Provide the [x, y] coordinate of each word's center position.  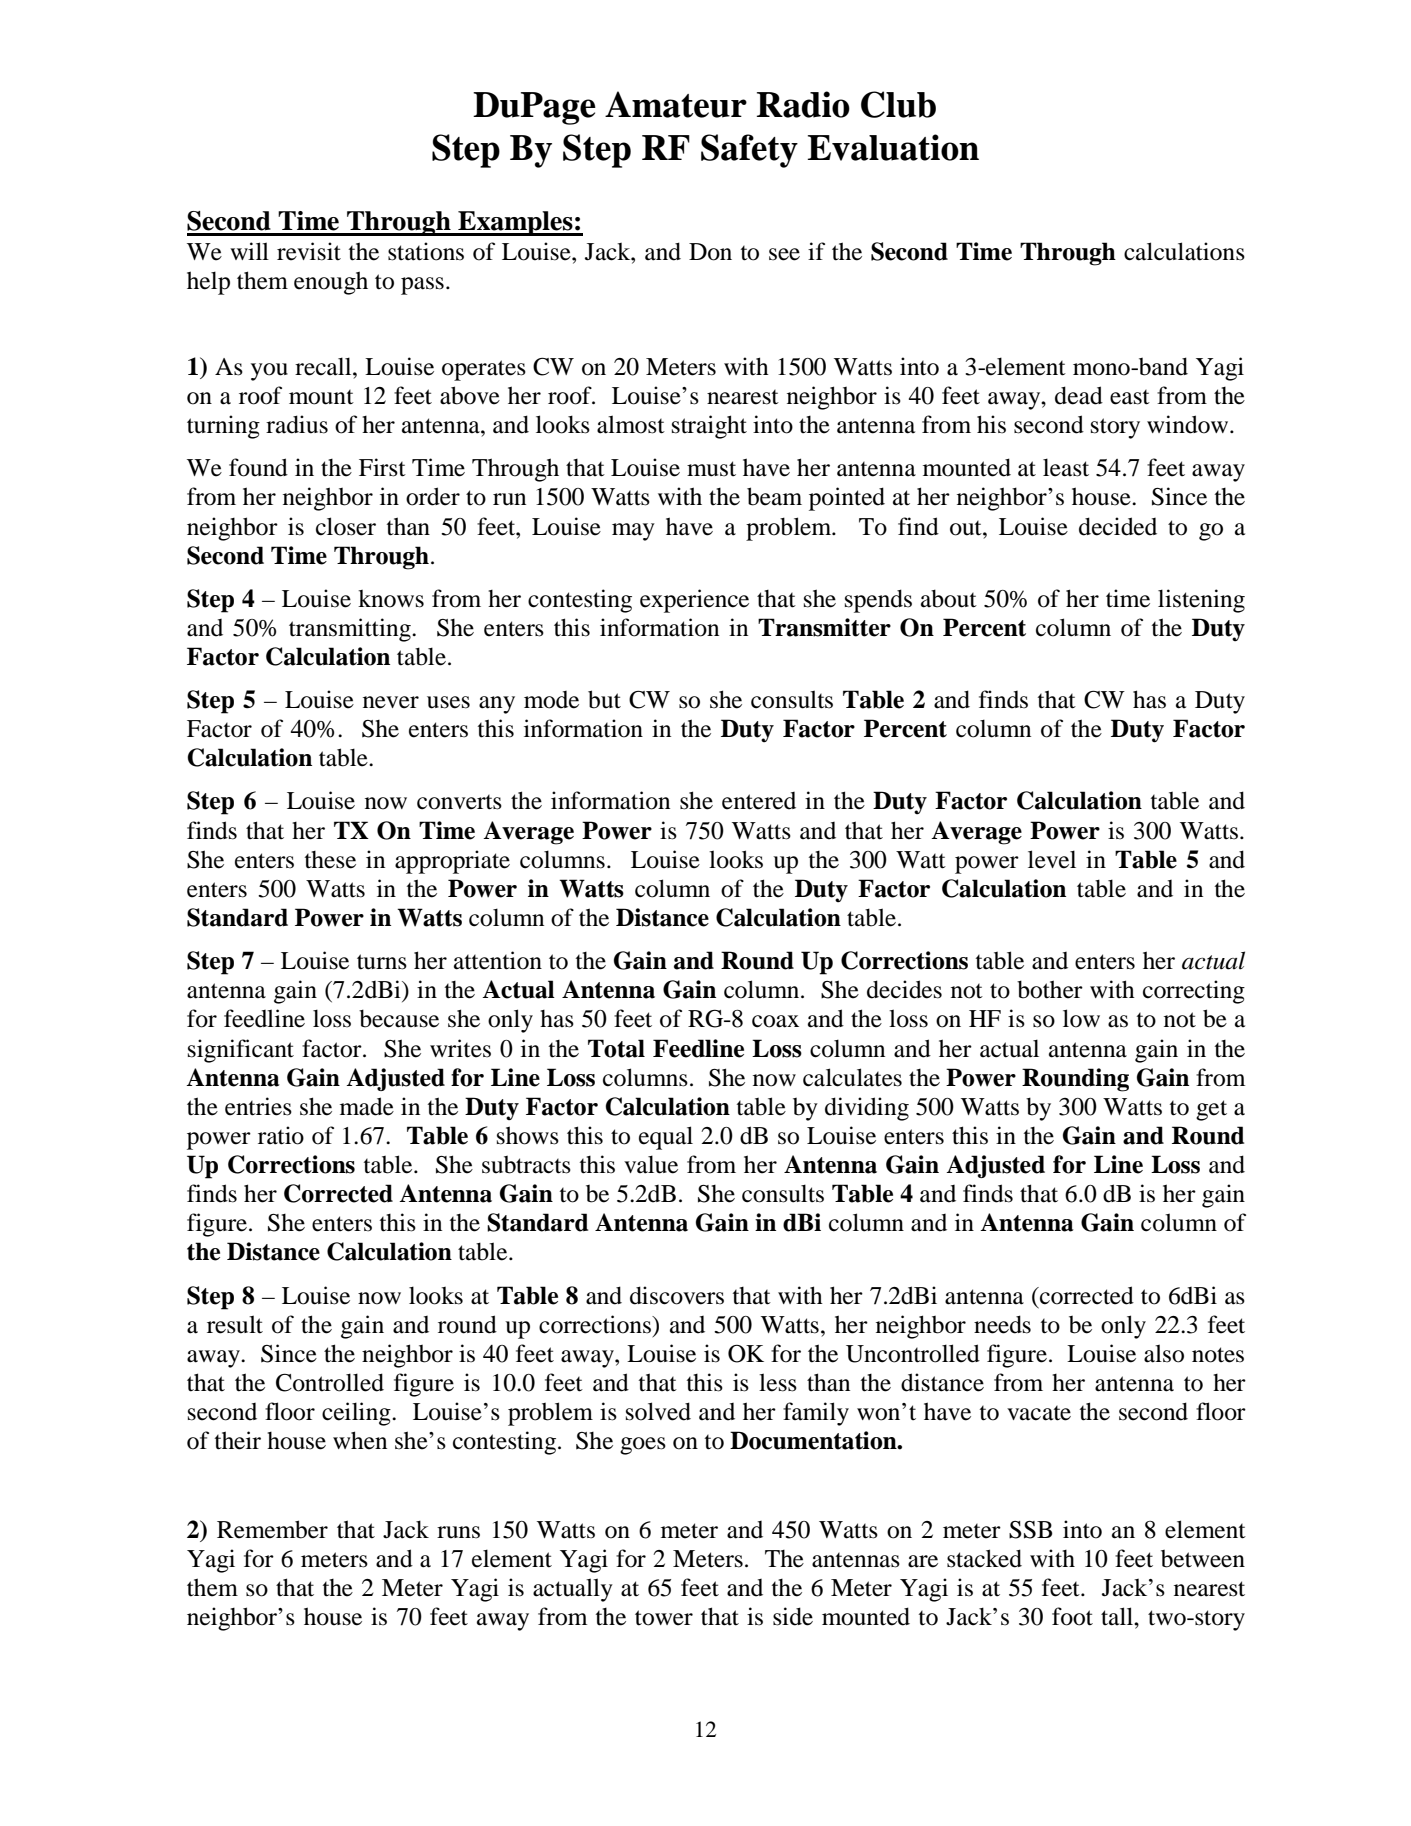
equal [666, 1138]
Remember [272, 1529]
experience [694, 601]
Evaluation [893, 147]
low [1081, 1018]
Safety [749, 151]
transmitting [351, 630]
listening [1201, 601]
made [367, 1106]
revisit [309, 251]
